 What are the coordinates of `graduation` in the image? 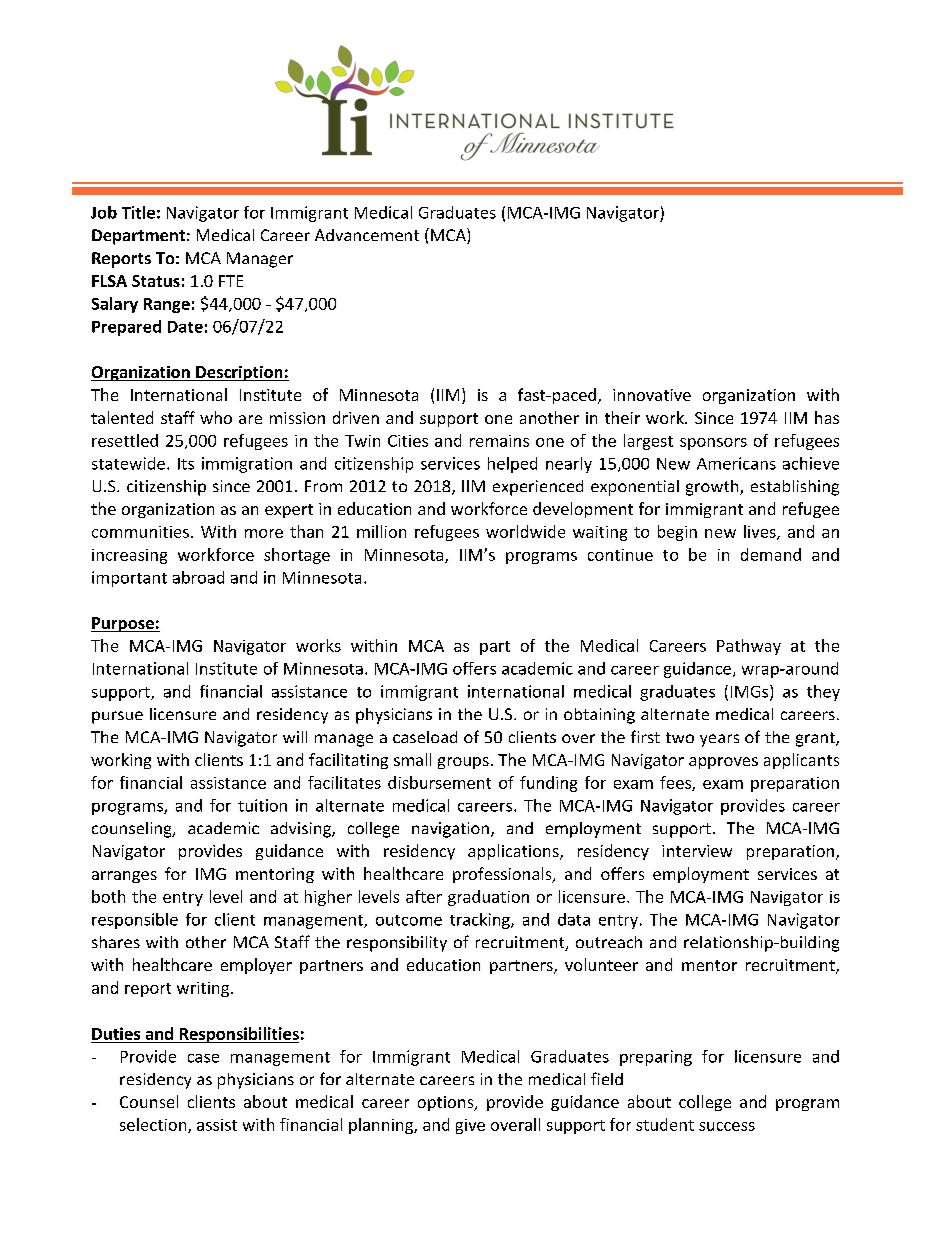 It's located at (488, 898).
